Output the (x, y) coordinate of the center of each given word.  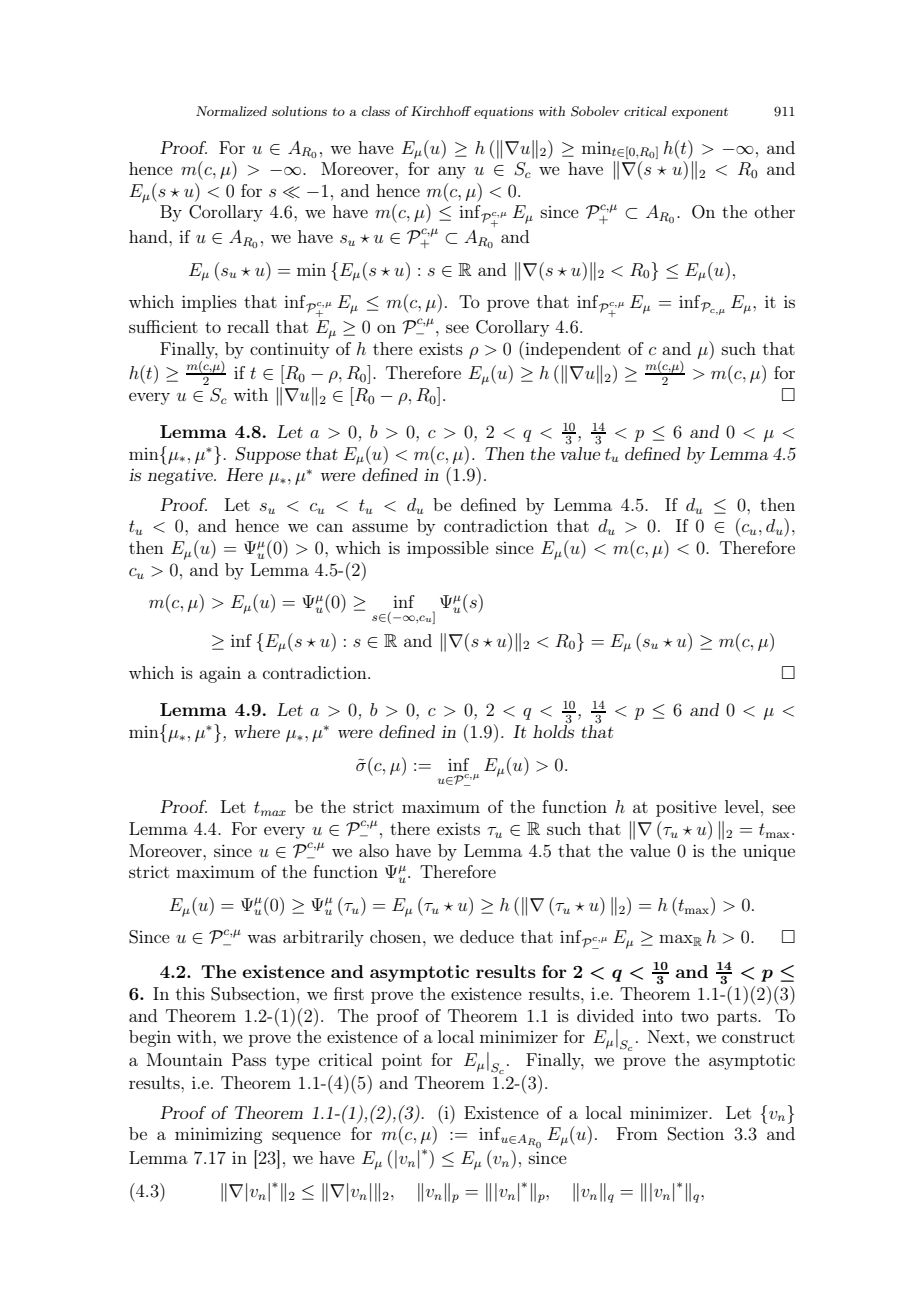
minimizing (218, 1135)
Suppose (268, 455)
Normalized (231, 111)
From (637, 1133)
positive (686, 809)
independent (572, 350)
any (452, 172)
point (402, 1061)
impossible (448, 549)
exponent (700, 113)
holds (553, 730)
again (220, 674)
